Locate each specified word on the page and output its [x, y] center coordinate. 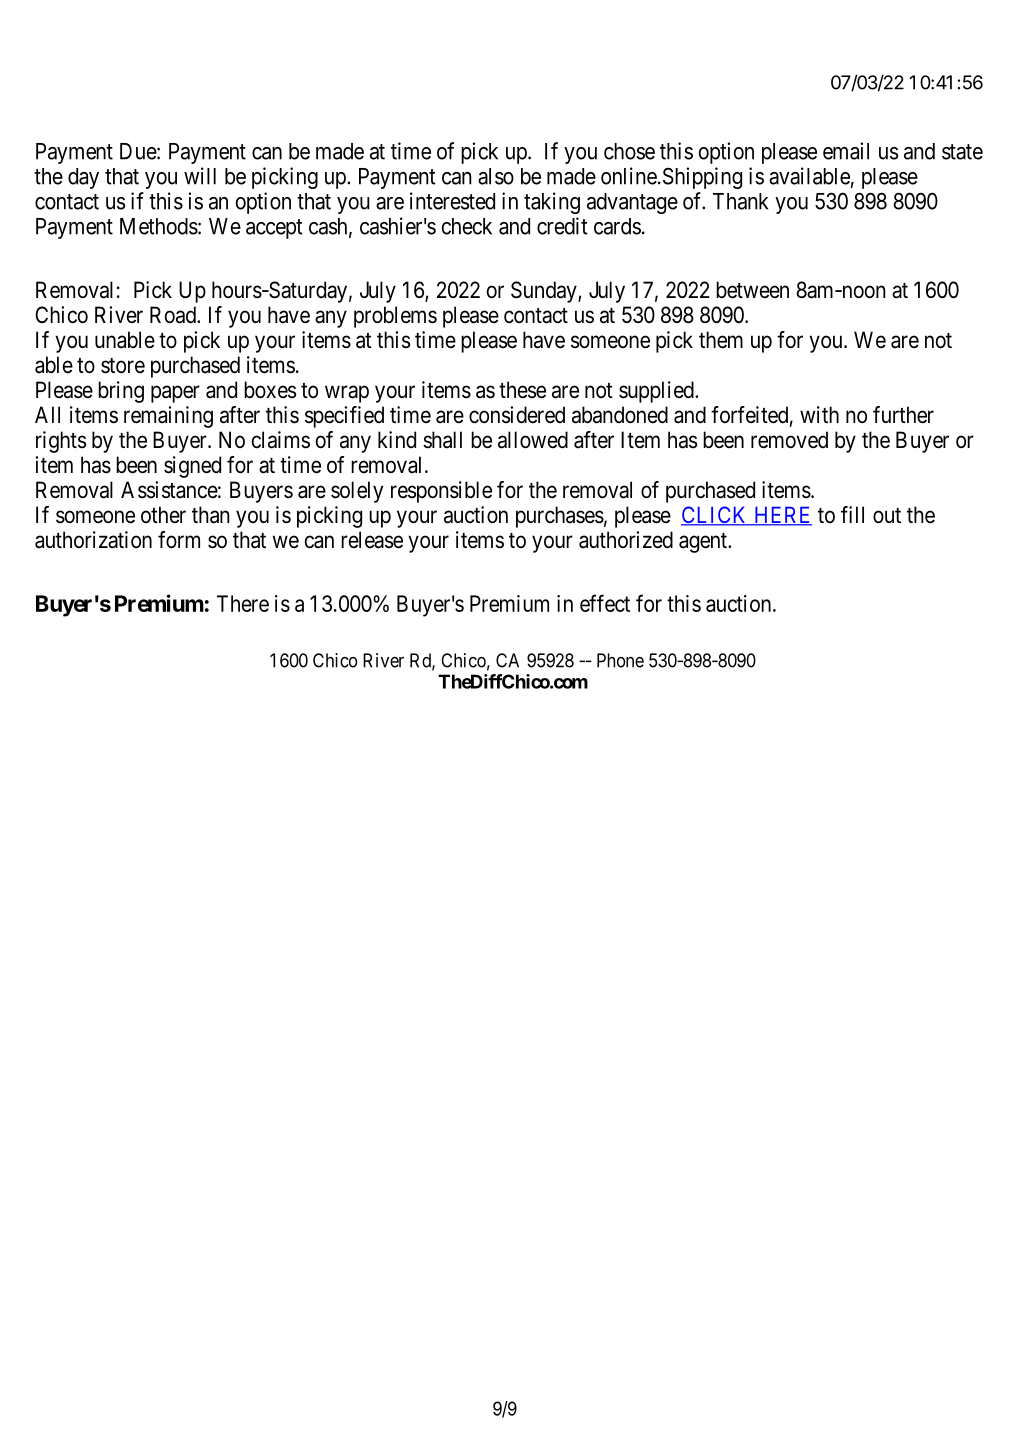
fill [852, 514]
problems [395, 317]
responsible [441, 492]
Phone [620, 660]
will [200, 176]
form [179, 540]
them [721, 340]
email [846, 151]
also [496, 176]
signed [192, 467]
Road [174, 315]
